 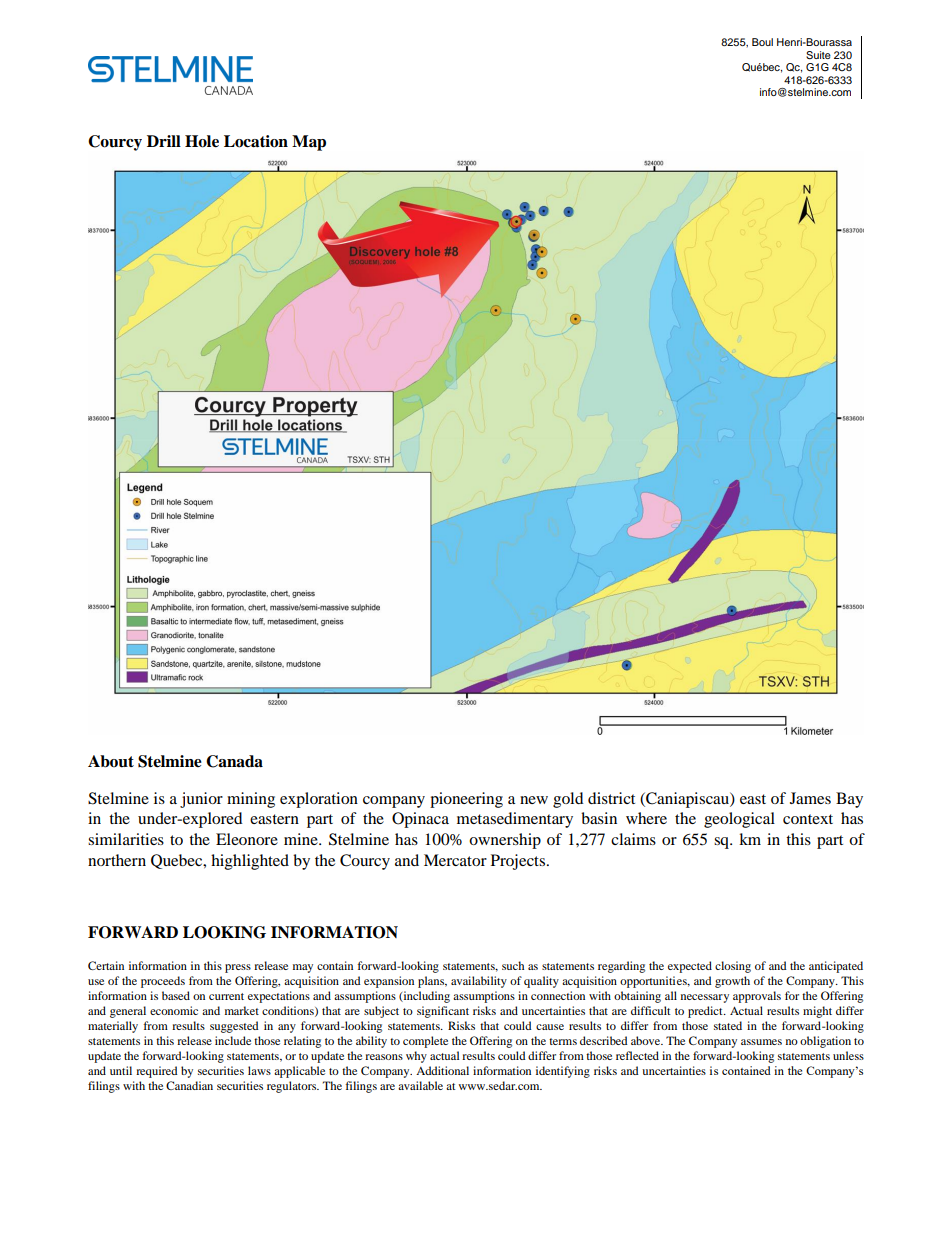 What do you see at coordinates (309, 143) in the image?
I see `Map` at bounding box center [309, 143].
